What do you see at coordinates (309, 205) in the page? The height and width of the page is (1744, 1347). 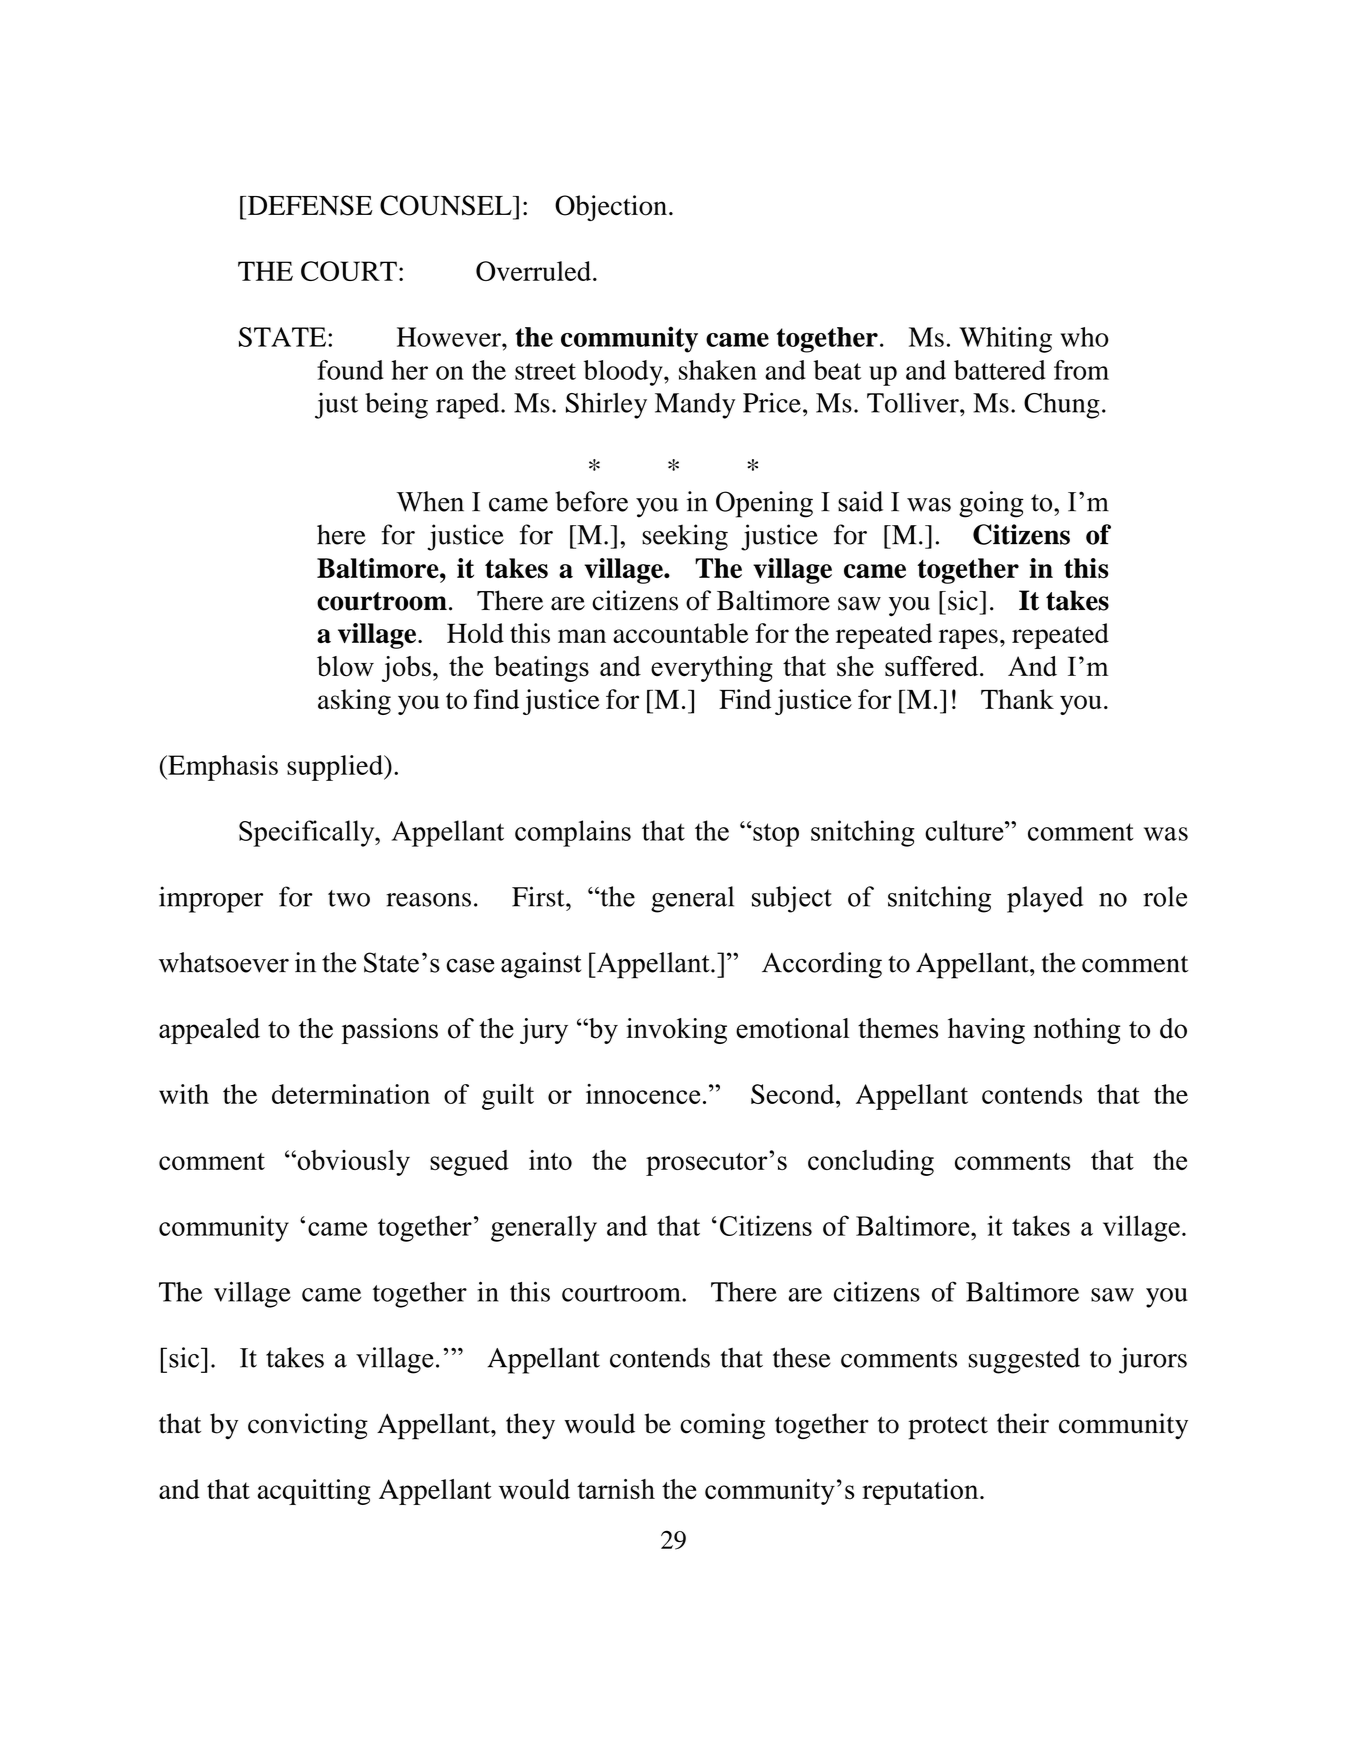 I see `DEFENSE` at bounding box center [309, 205].
